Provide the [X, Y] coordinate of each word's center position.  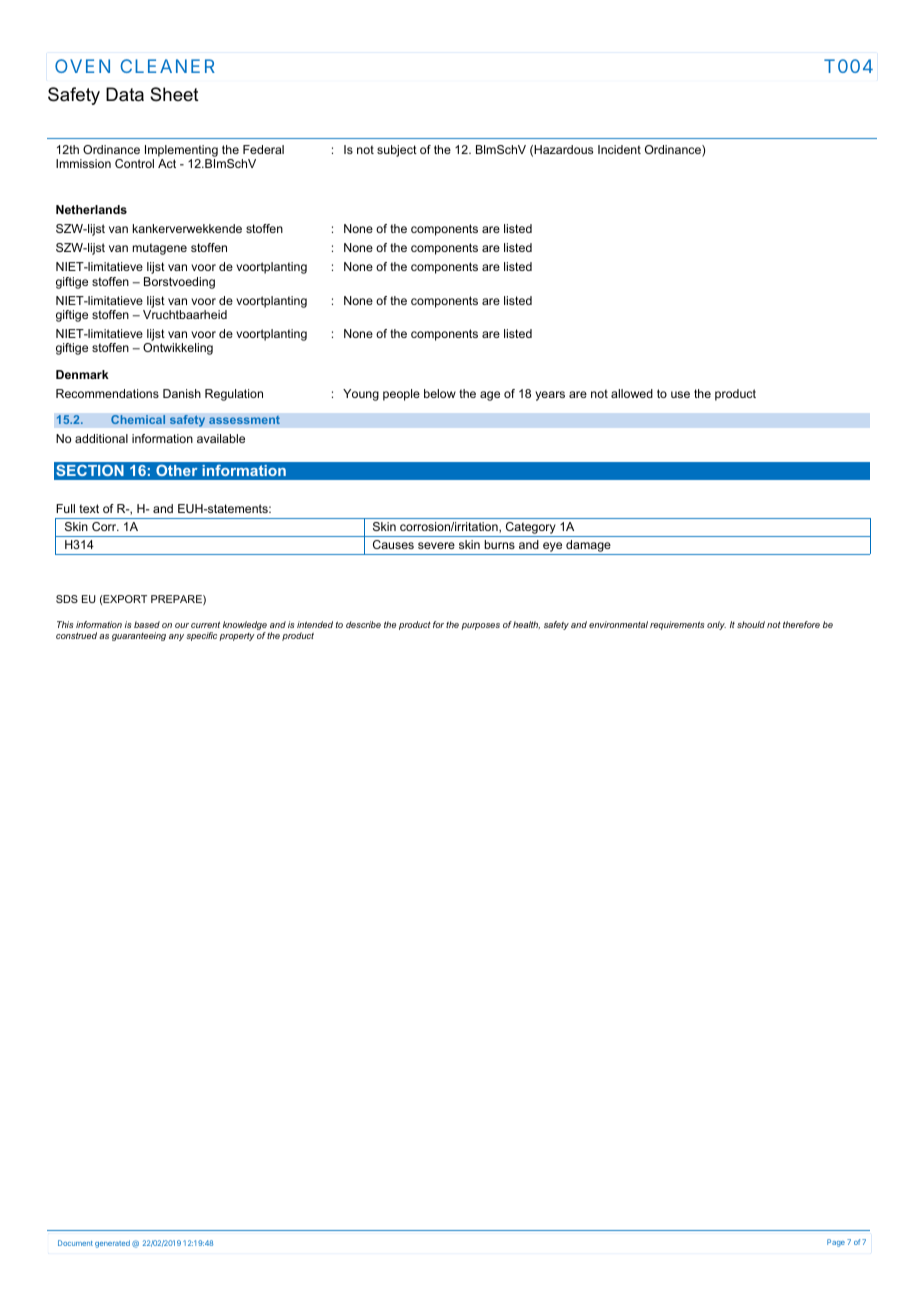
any [176, 637]
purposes [480, 626]
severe [436, 545]
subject [397, 151]
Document [75, 1243]
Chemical [138, 420]
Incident [619, 149]
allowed [632, 393]
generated [112, 1244]
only [716, 625]
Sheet [174, 94]
